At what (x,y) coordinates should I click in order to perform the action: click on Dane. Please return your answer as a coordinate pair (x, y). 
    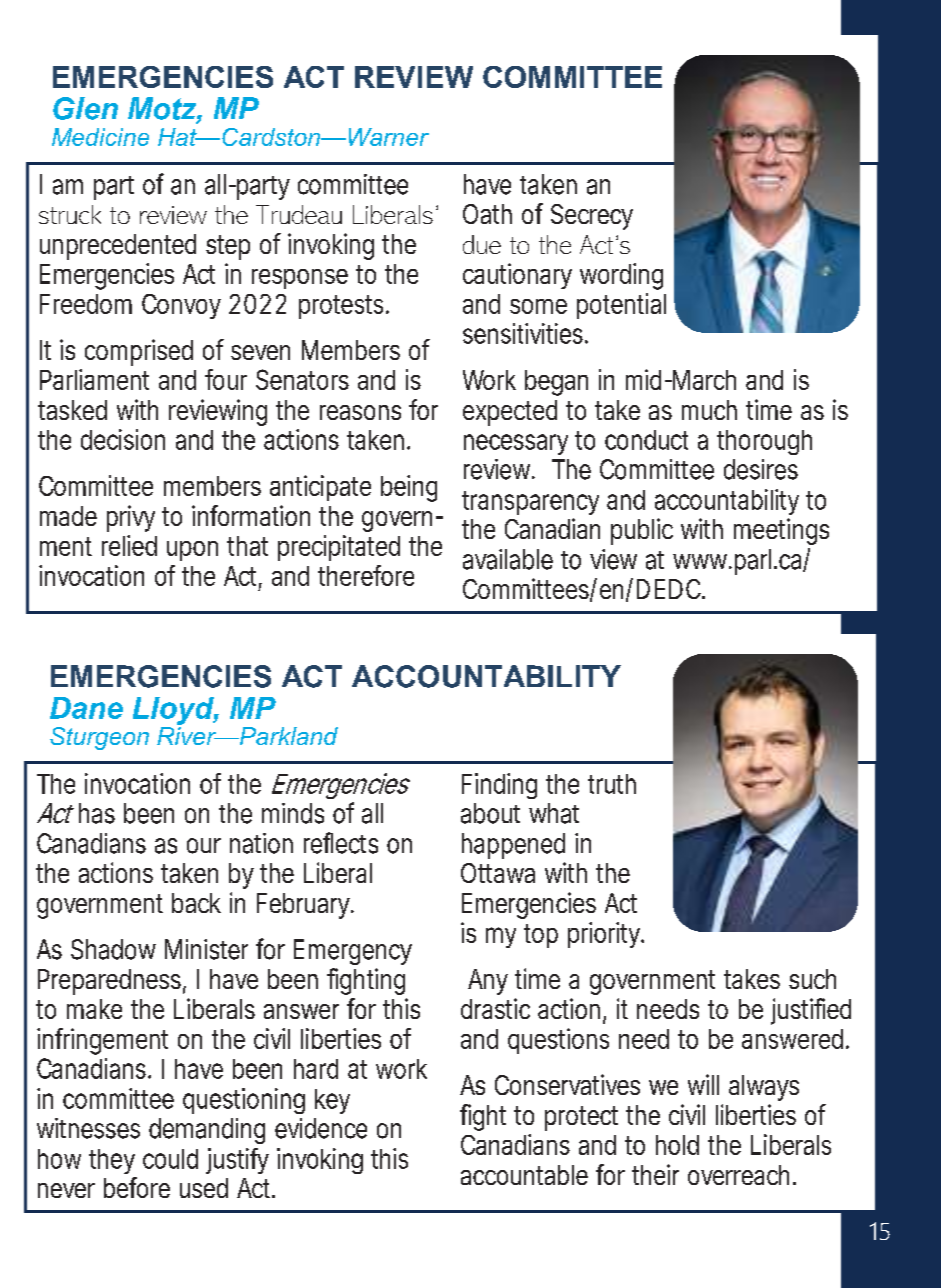
    Looking at the image, I should click on (86, 708).
